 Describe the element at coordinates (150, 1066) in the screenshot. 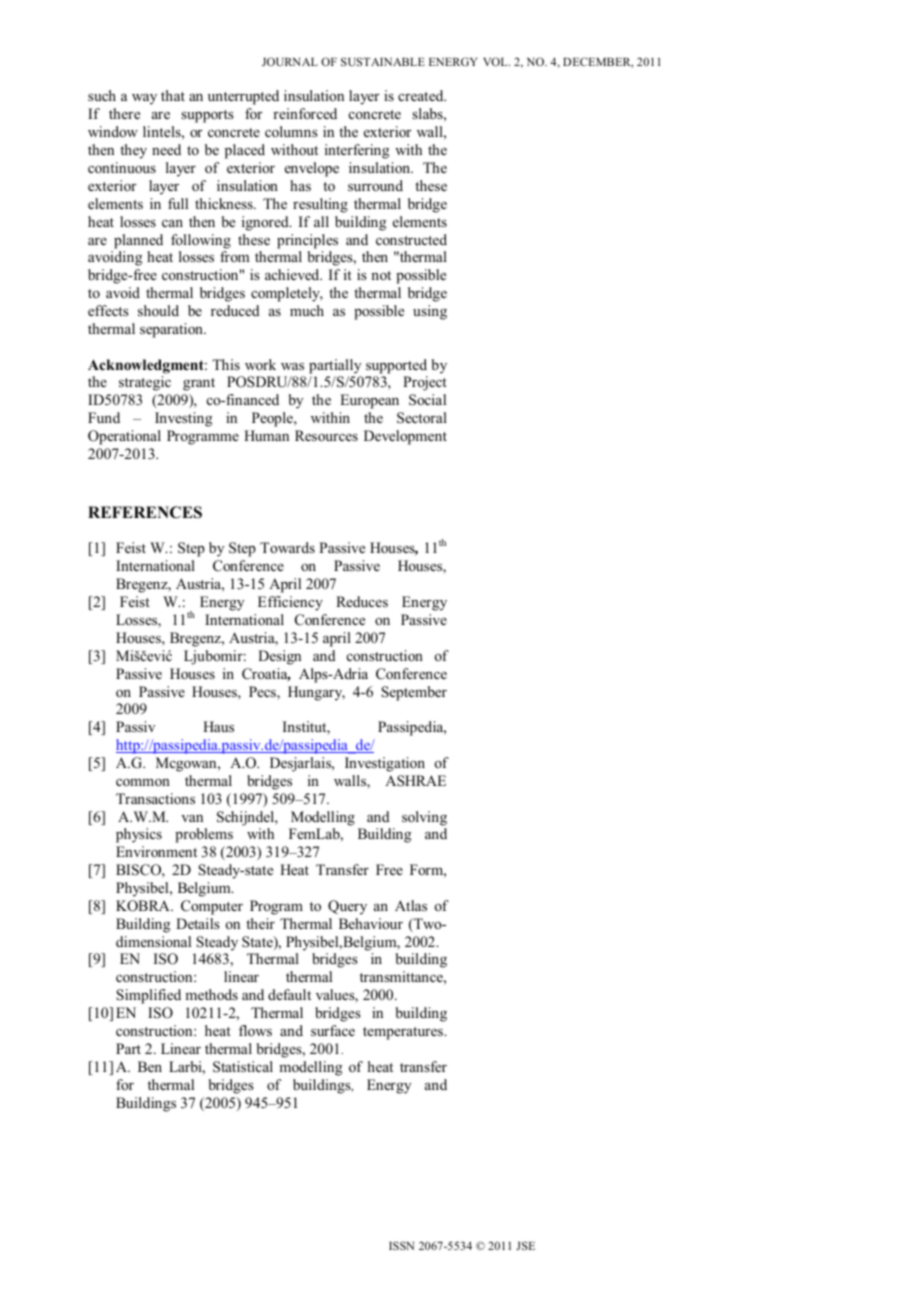

I see `Ben` at that location.
